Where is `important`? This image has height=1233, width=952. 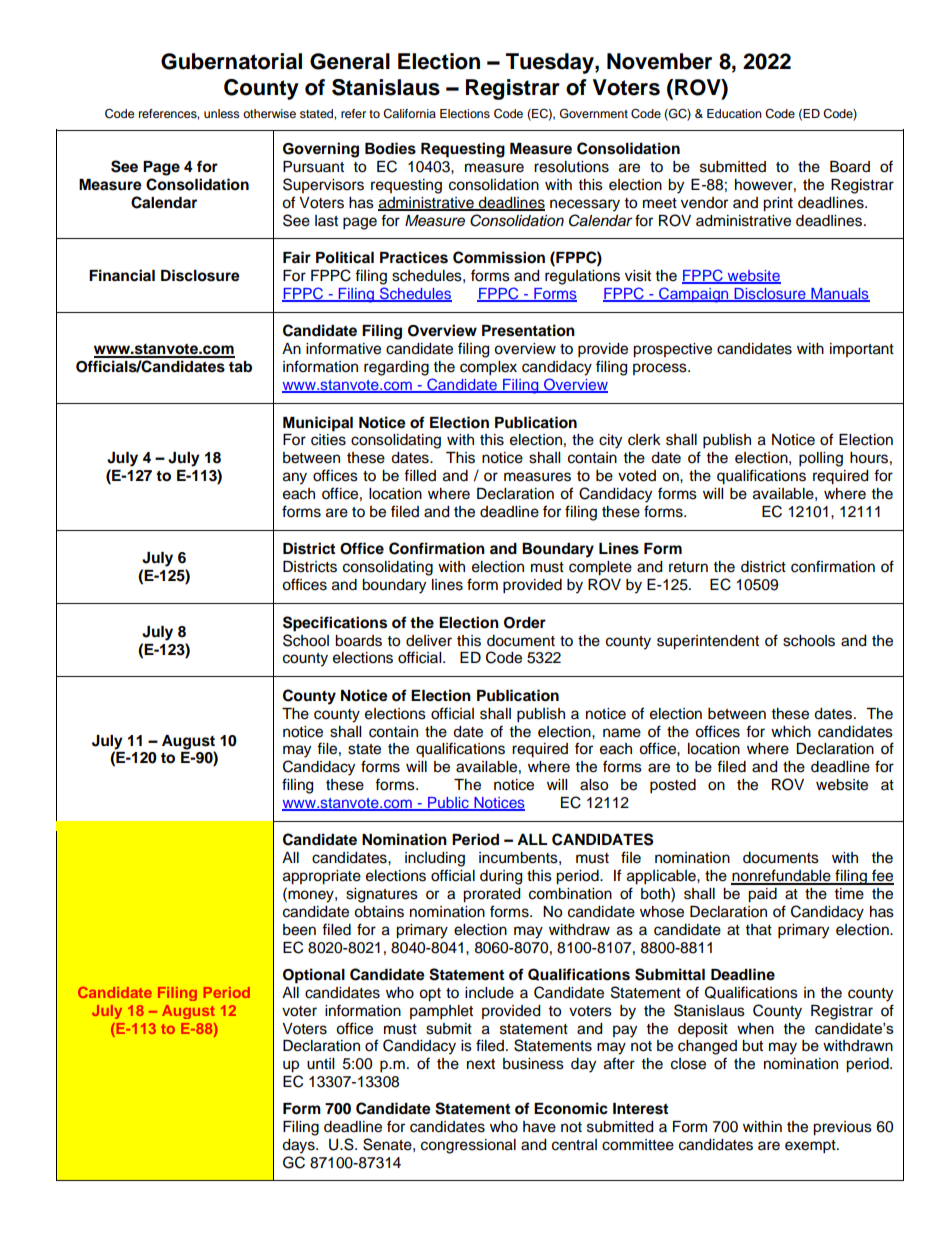
important is located at coordinates (862, 350).
